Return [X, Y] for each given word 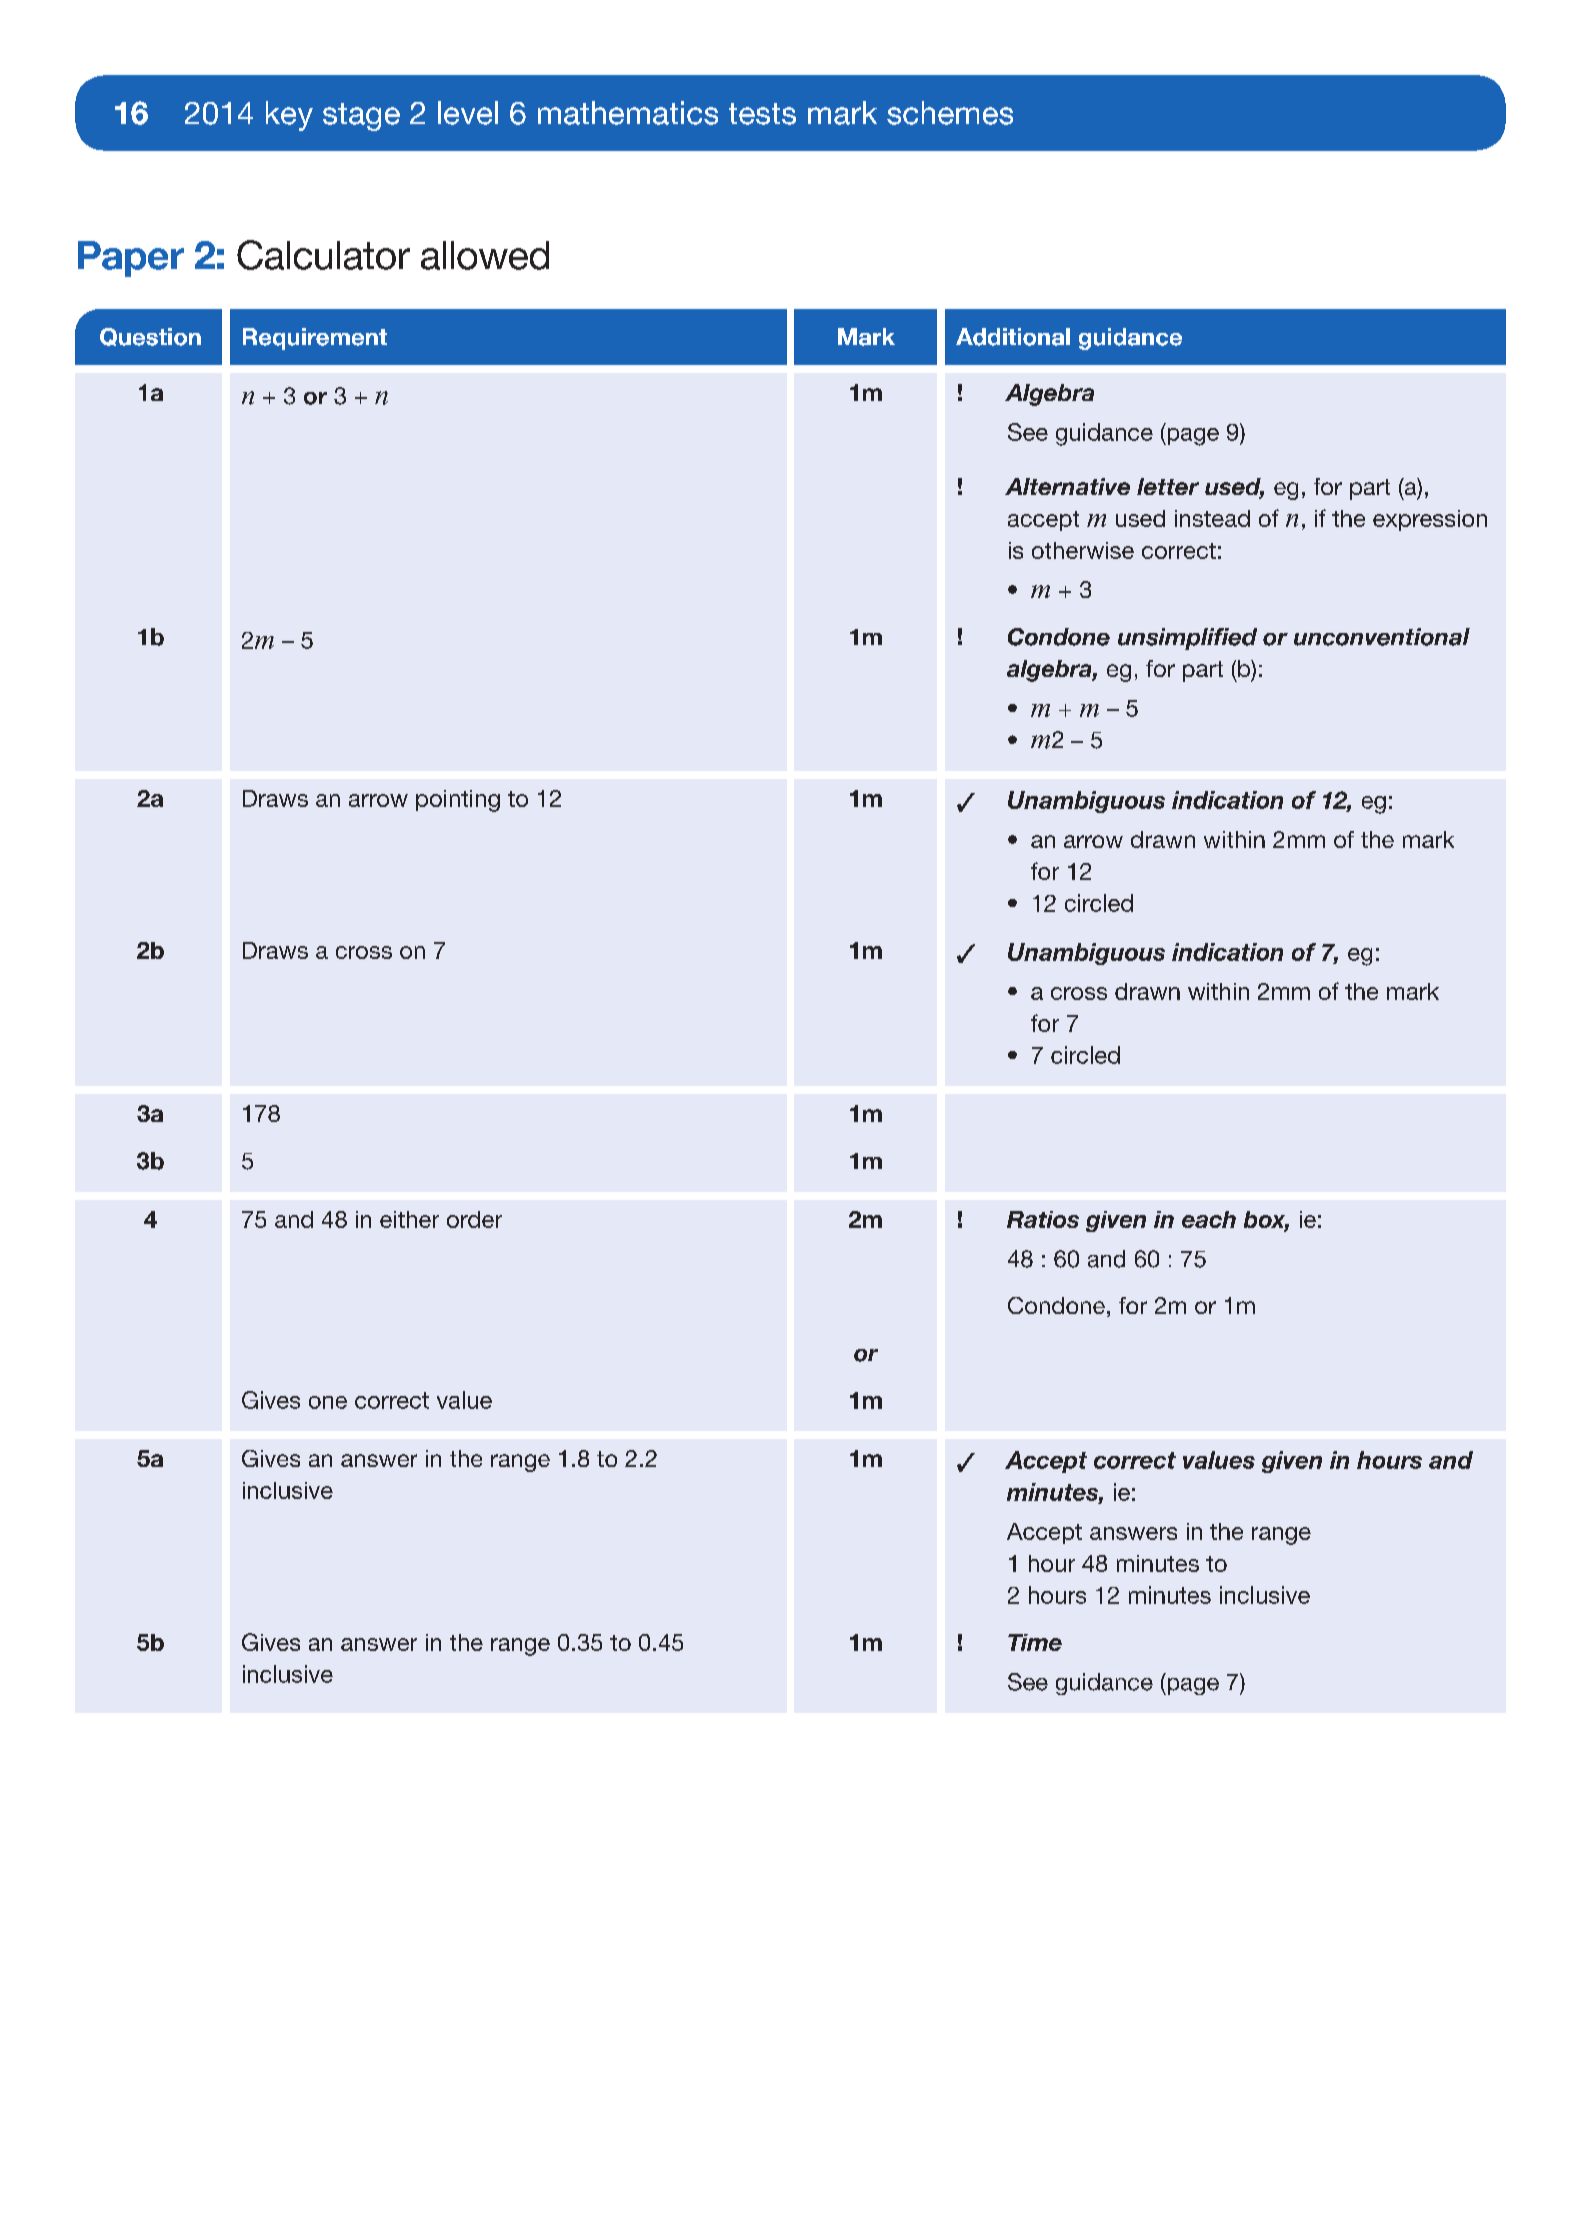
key [289, 116]
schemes [950, 113]
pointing [458, 801]
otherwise [1083, 550]
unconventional [1382, 637]
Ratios [1043, 1219]
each [1209, 1219]
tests [762, 114]
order [474, 1219]
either [409, 1219]
